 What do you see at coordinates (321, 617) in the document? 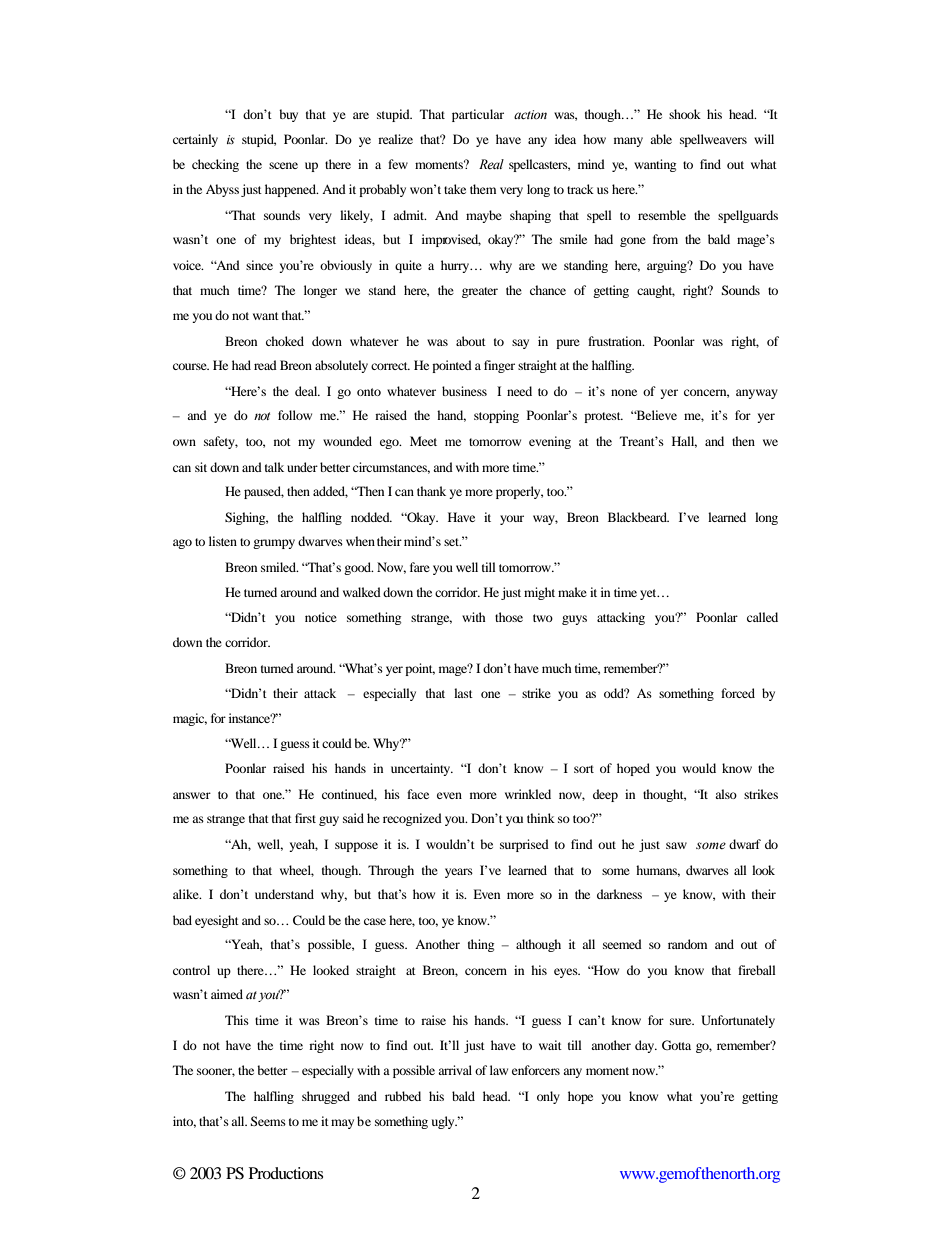
I see `notice` at bounding box center [321, 617].
